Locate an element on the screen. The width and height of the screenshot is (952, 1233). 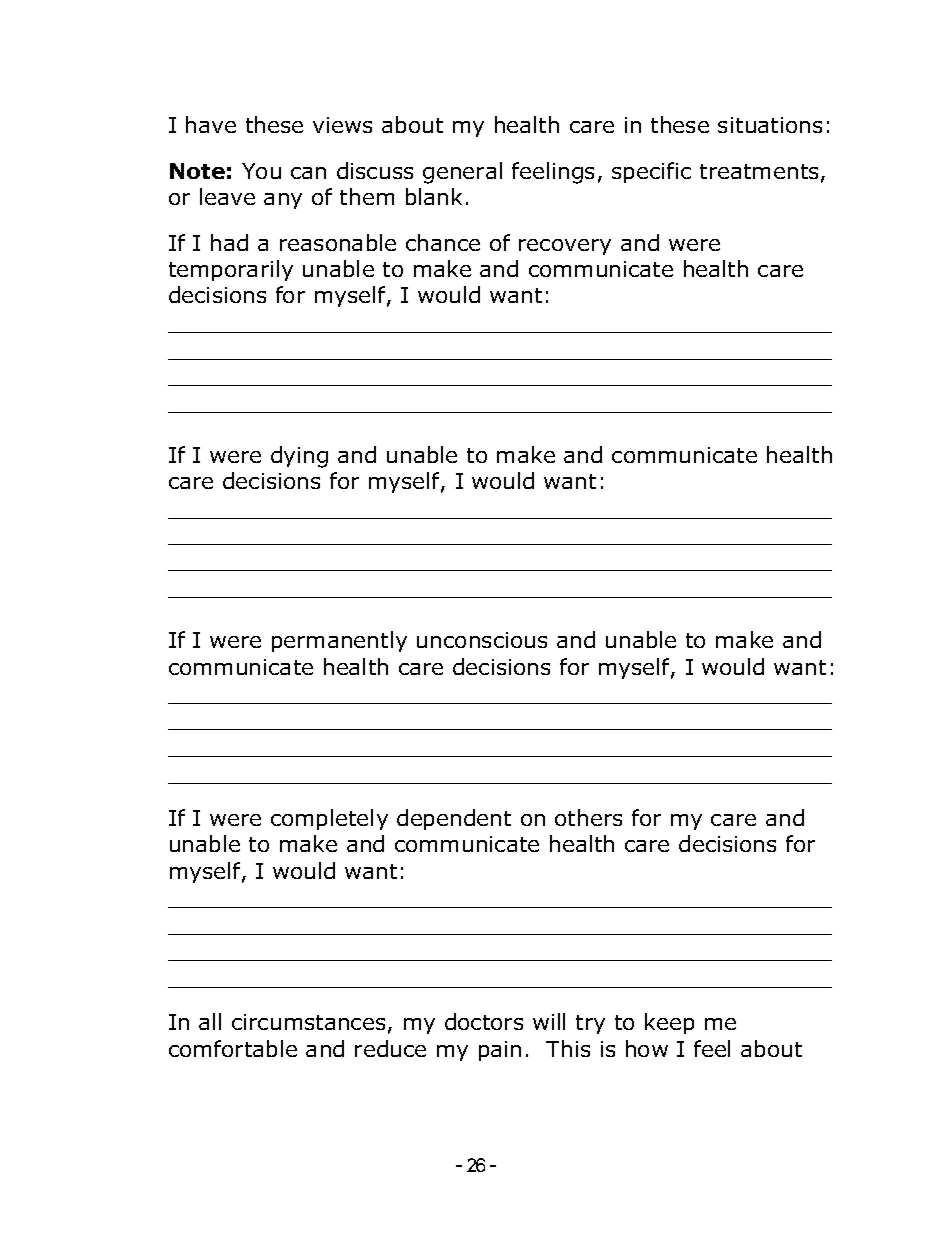
You is located at coordinates (261, 171).
